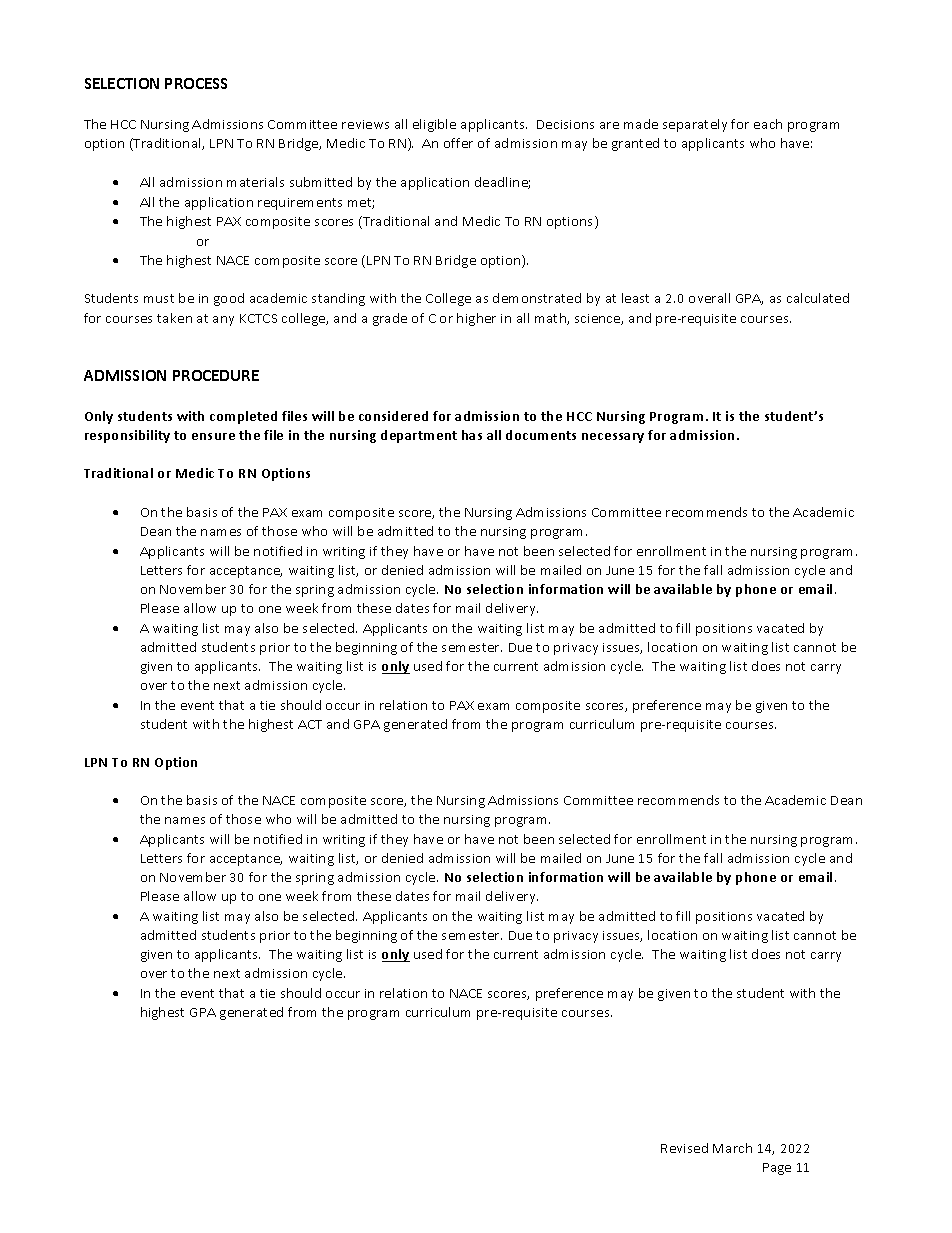 Image resolution: width=952 pixels, height=1233 pixels. What do you see at coordinates (472, 435) in the screenshot?
I see `has` at bounding box center [472, 435].
